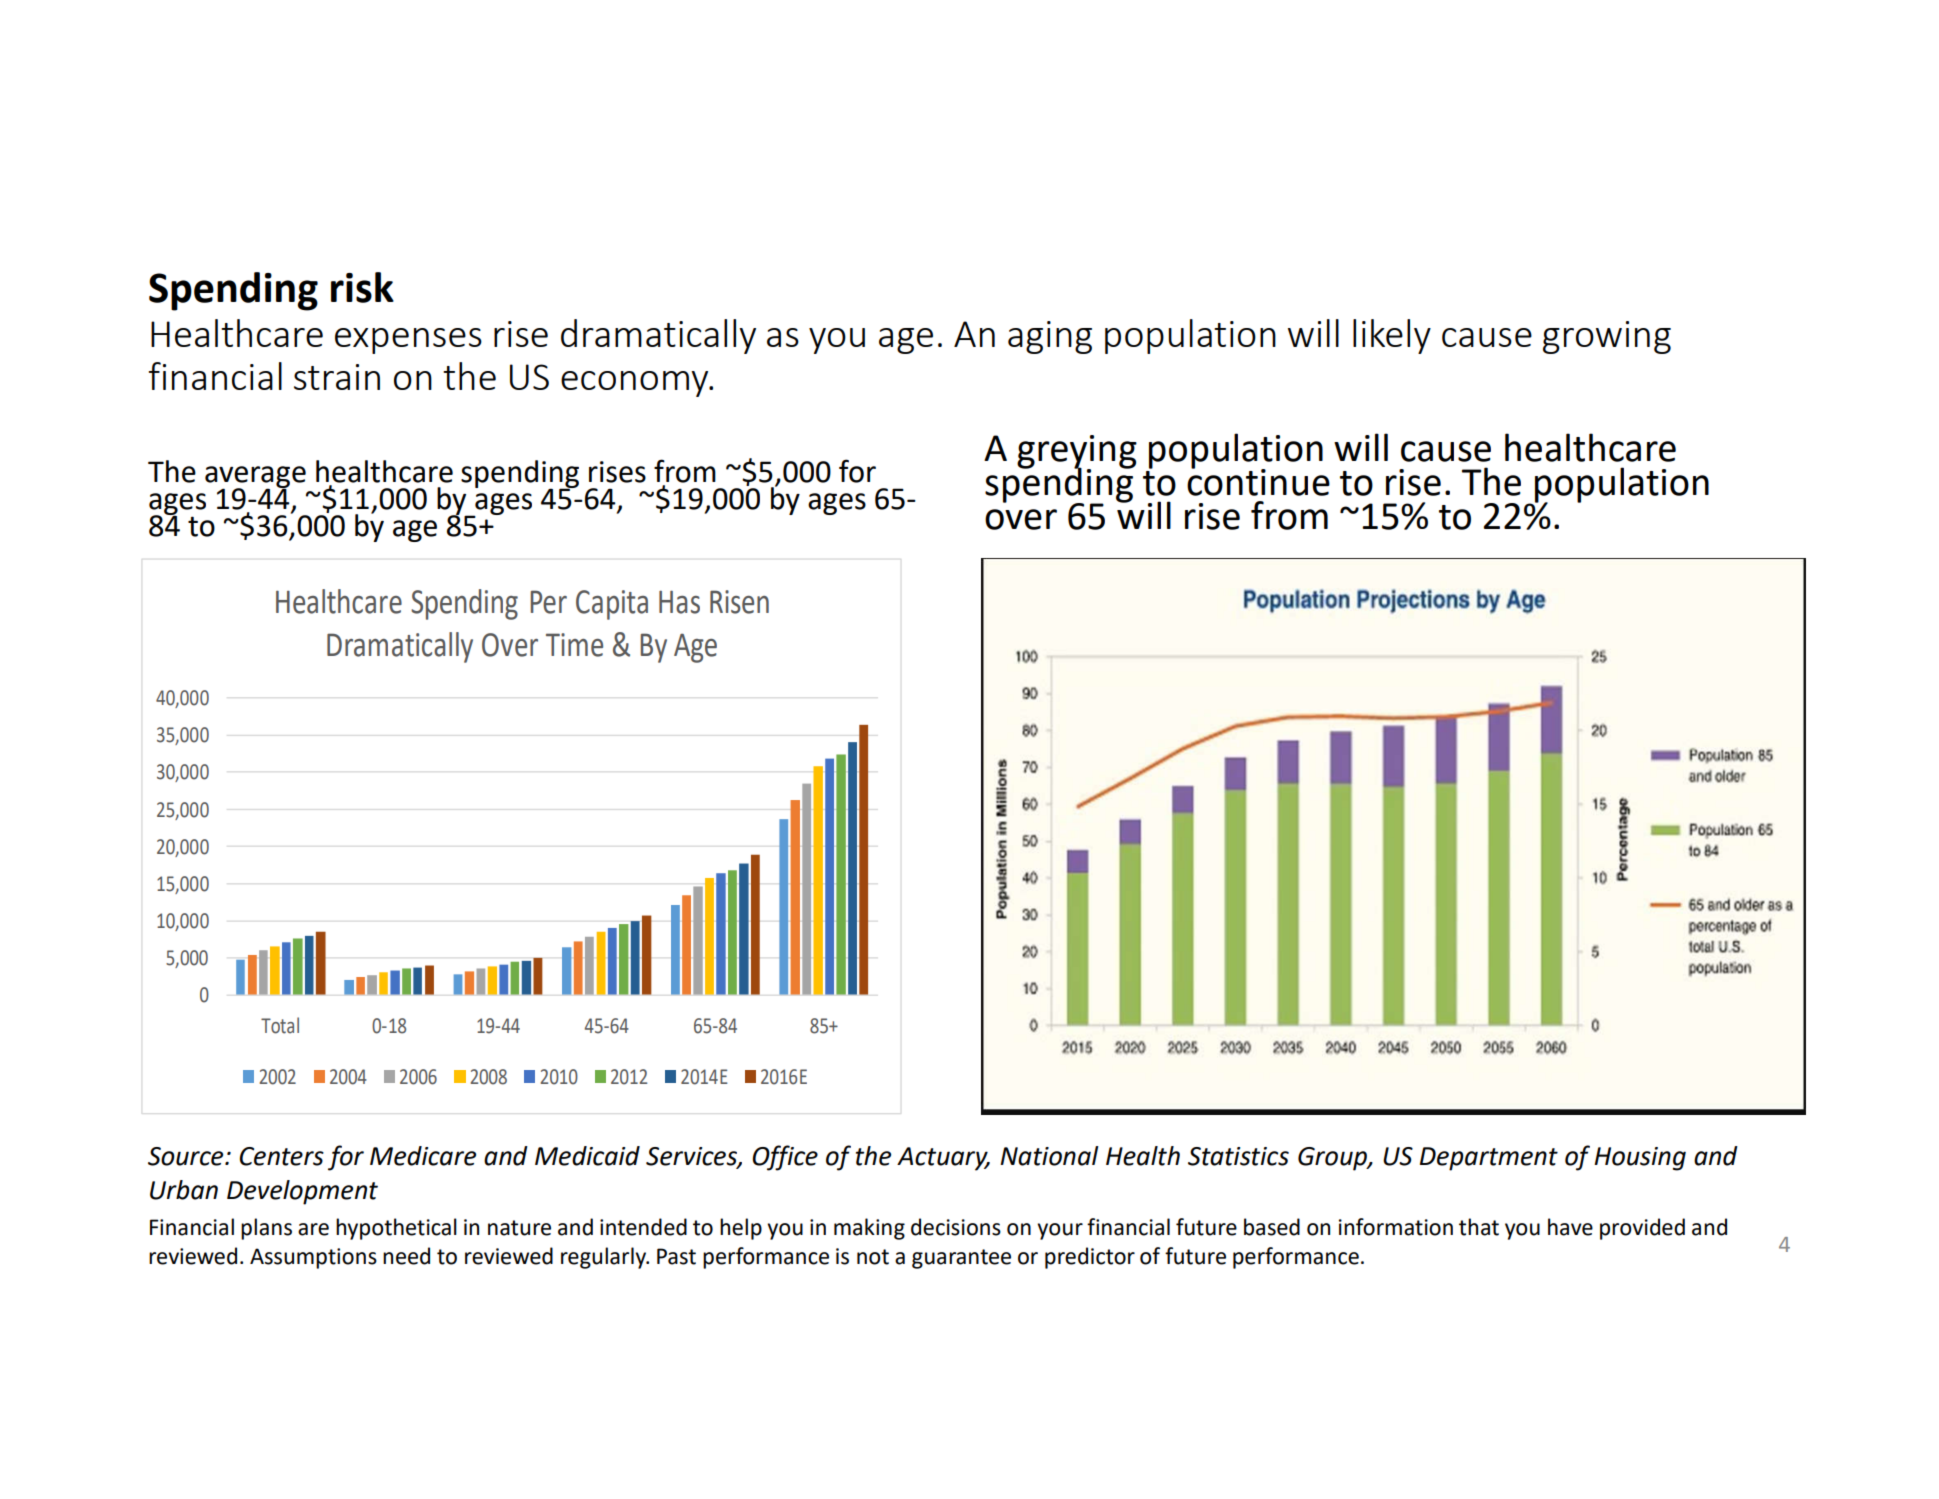 Image resolution: width=1939 pixels, height=1499 pixels. What do you see at coordinates (1077, 453) in the screenshot?
I see `greying` at bounding box center [1077, 453].
